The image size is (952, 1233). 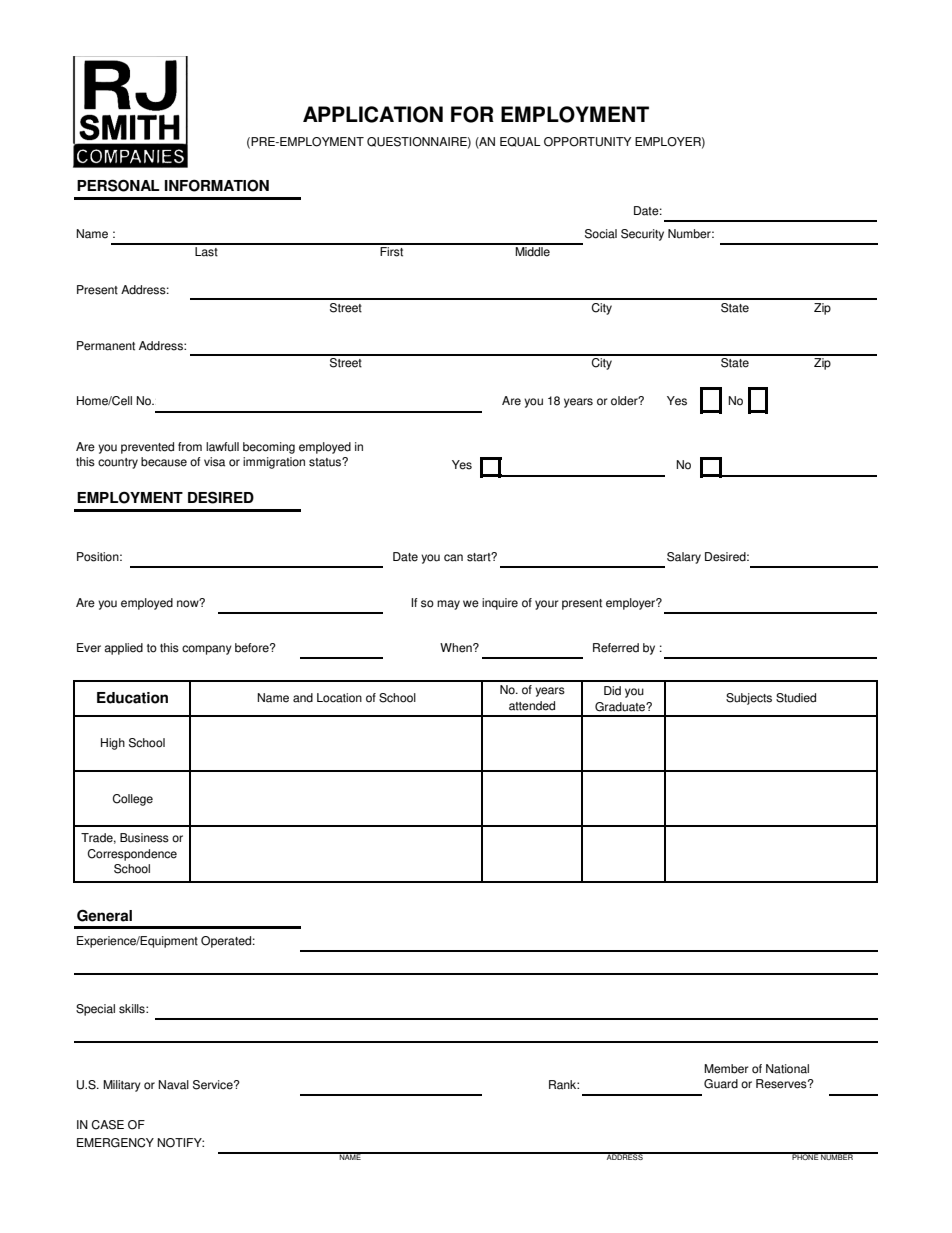 I want to click on Naval, so click(x=173, y=1085).
